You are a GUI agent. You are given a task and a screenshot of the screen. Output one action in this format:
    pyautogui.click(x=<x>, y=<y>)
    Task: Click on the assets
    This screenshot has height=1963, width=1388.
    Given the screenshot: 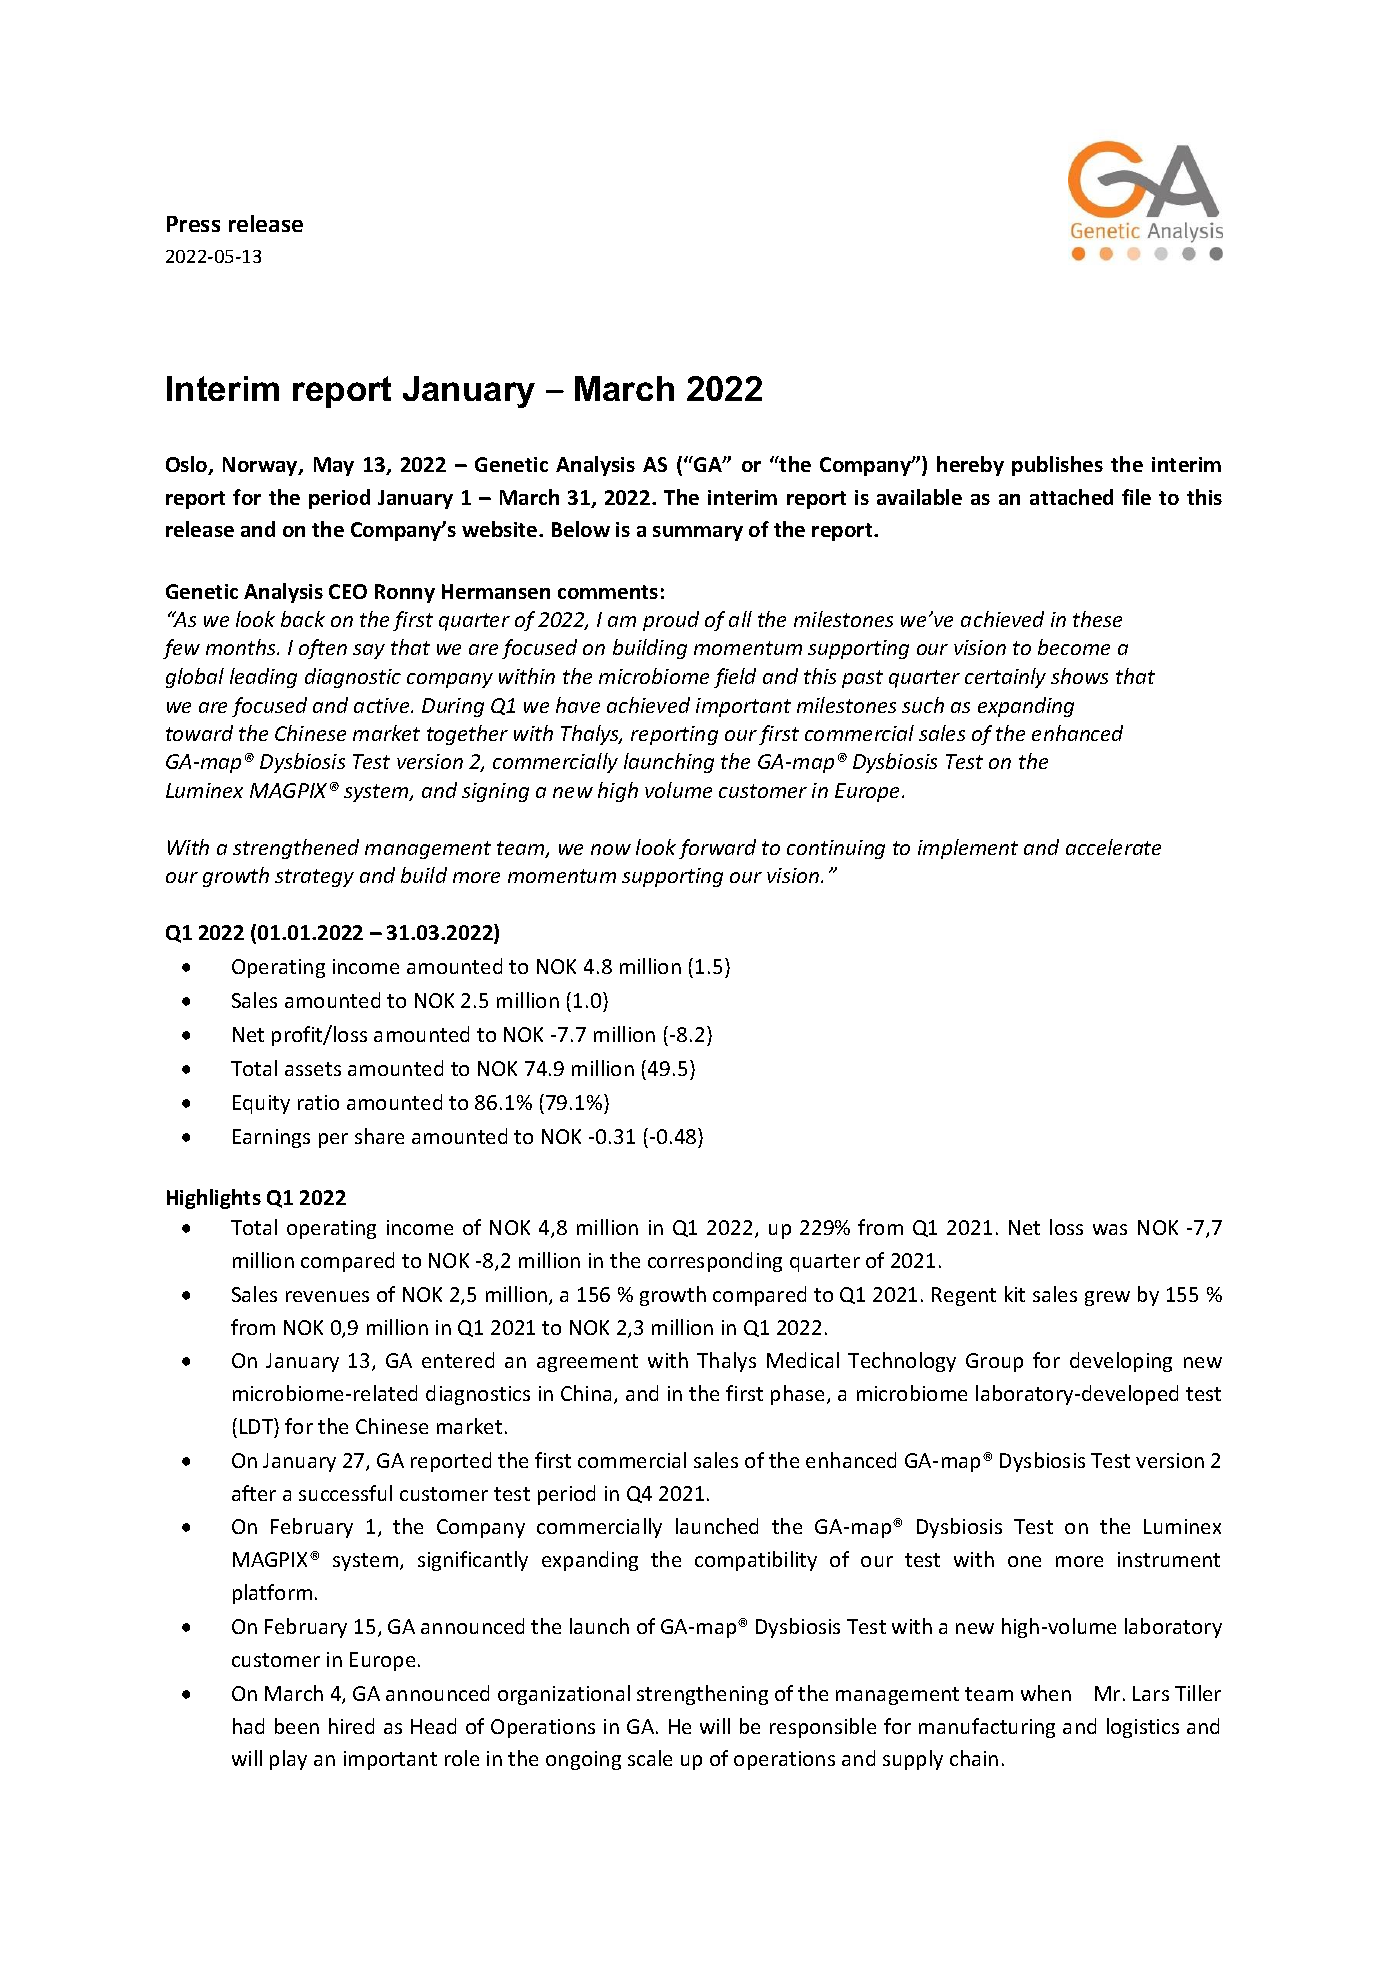 What is the action you would take?
    pyautogui.click(x=313, y=1069)
